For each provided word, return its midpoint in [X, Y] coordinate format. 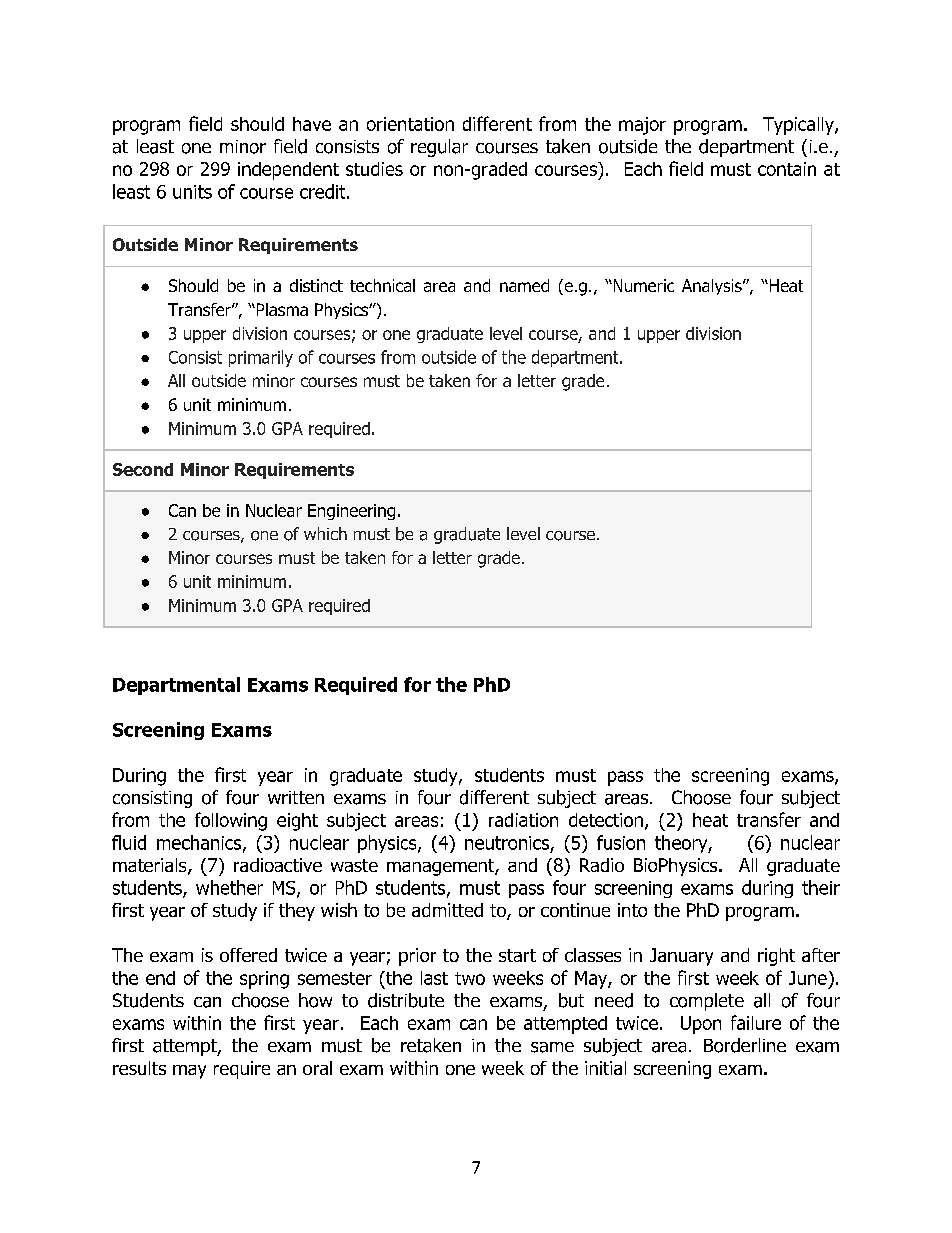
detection [606, 820]
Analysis [713, 287]
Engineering [351, 512]
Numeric [642, 285]
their [821, 887]
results [139, 1068]
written [296, 797]
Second [143, 469]
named [524, 285]
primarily [261, 358]
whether [229, 887]
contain [787, 169]
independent [288, 171]
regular [439, 148]
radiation [523, 820]
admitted [447, 910]
